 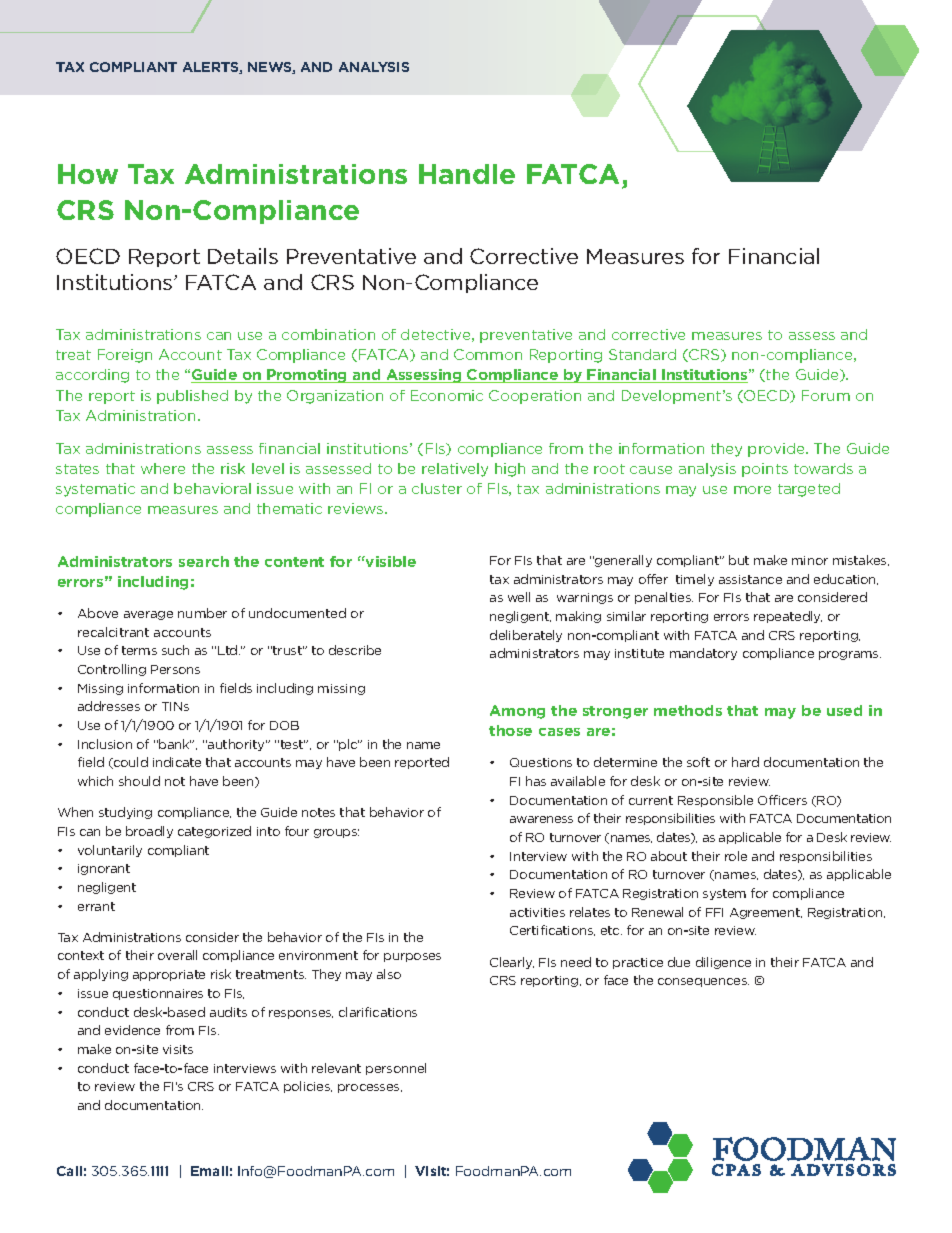 I want to click on How, so click(x=88, y=174).
